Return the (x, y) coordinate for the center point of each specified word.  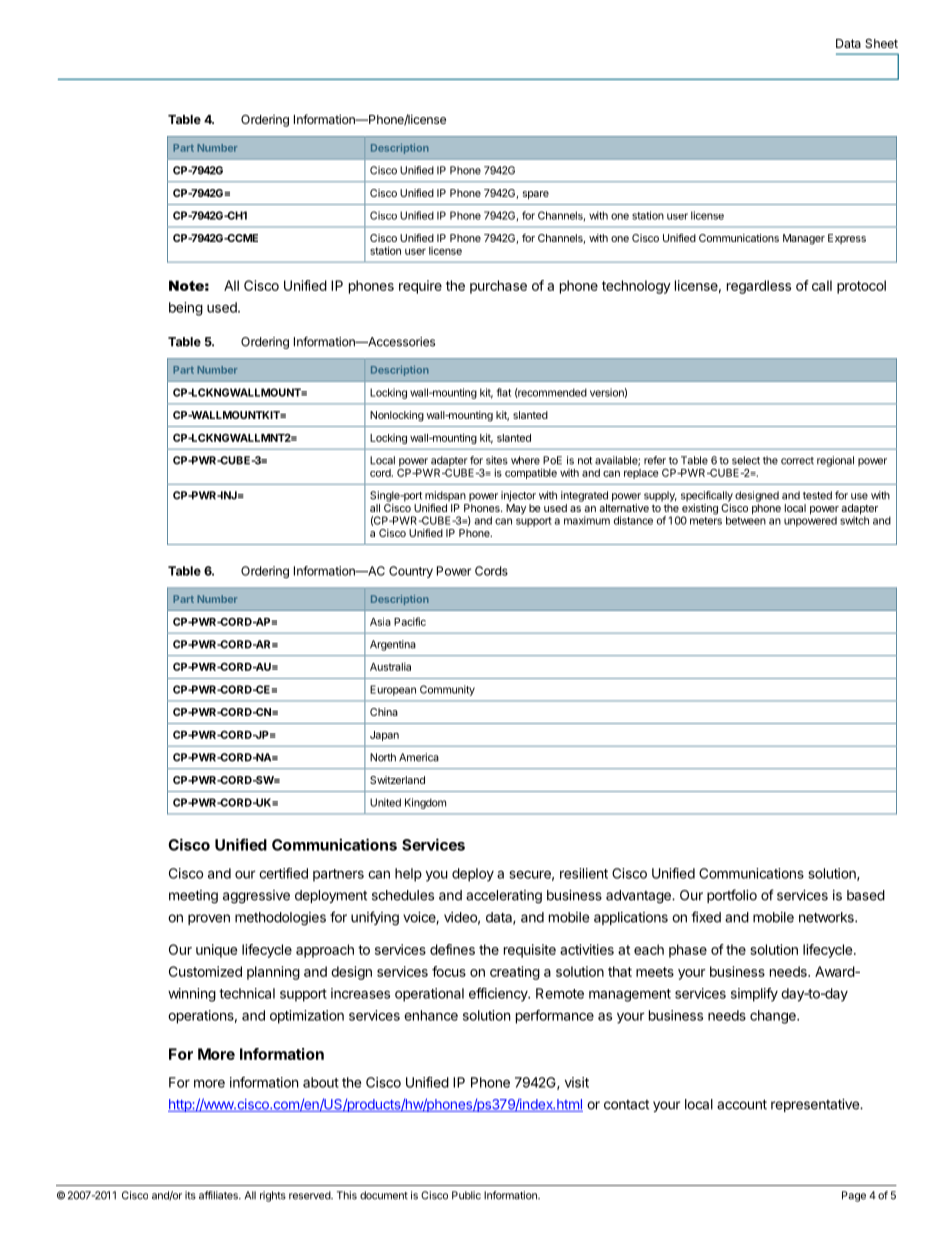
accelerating (504, 897)
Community (447, 690)
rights (273, 1196)
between (746, 520)
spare (536, 195)
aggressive (256, 897)
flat (504, 392)
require (420, 287)
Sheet (881, 43)
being (186, 309)
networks (827, 917)
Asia (380, 621)
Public (466, 1195)
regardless (759, 287)
